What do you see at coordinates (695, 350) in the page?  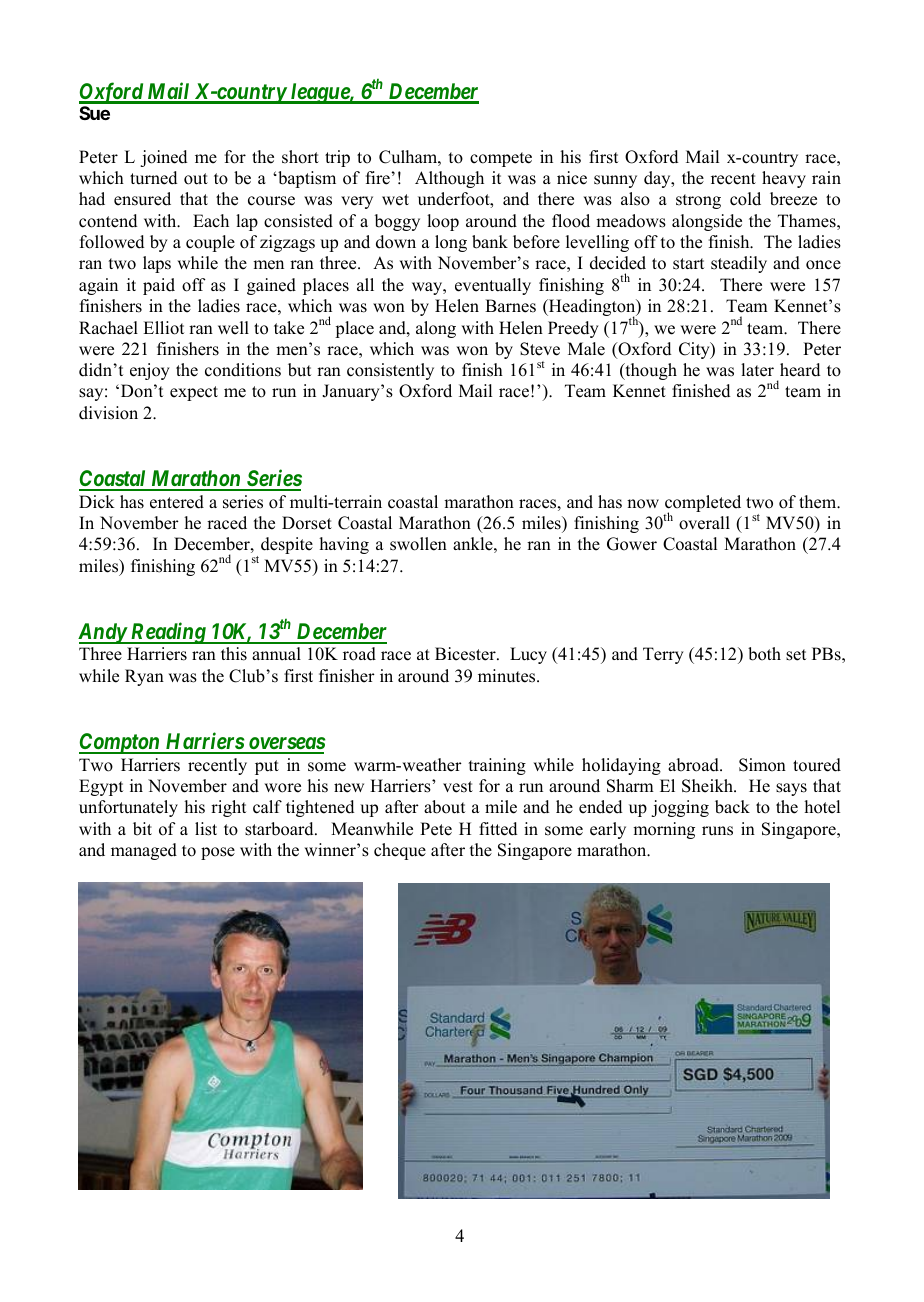 I see `City` at bounding box center [695, 350].
